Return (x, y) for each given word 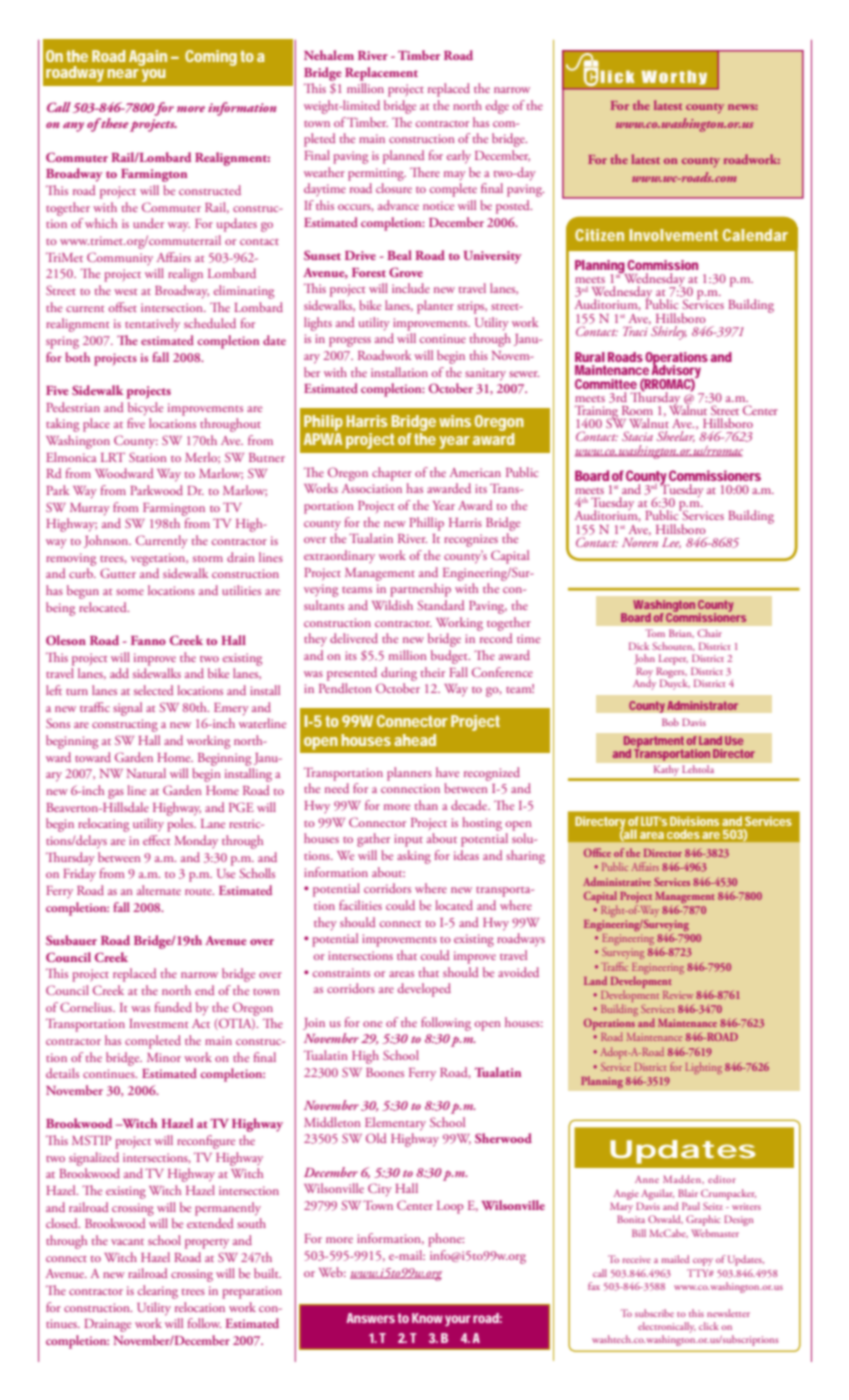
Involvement (673, 235)
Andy (644, 683)
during (399, 674)
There (425, 172)
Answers (371, 1318)
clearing (158, 1292)
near (123, 73)
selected (154, 690)
